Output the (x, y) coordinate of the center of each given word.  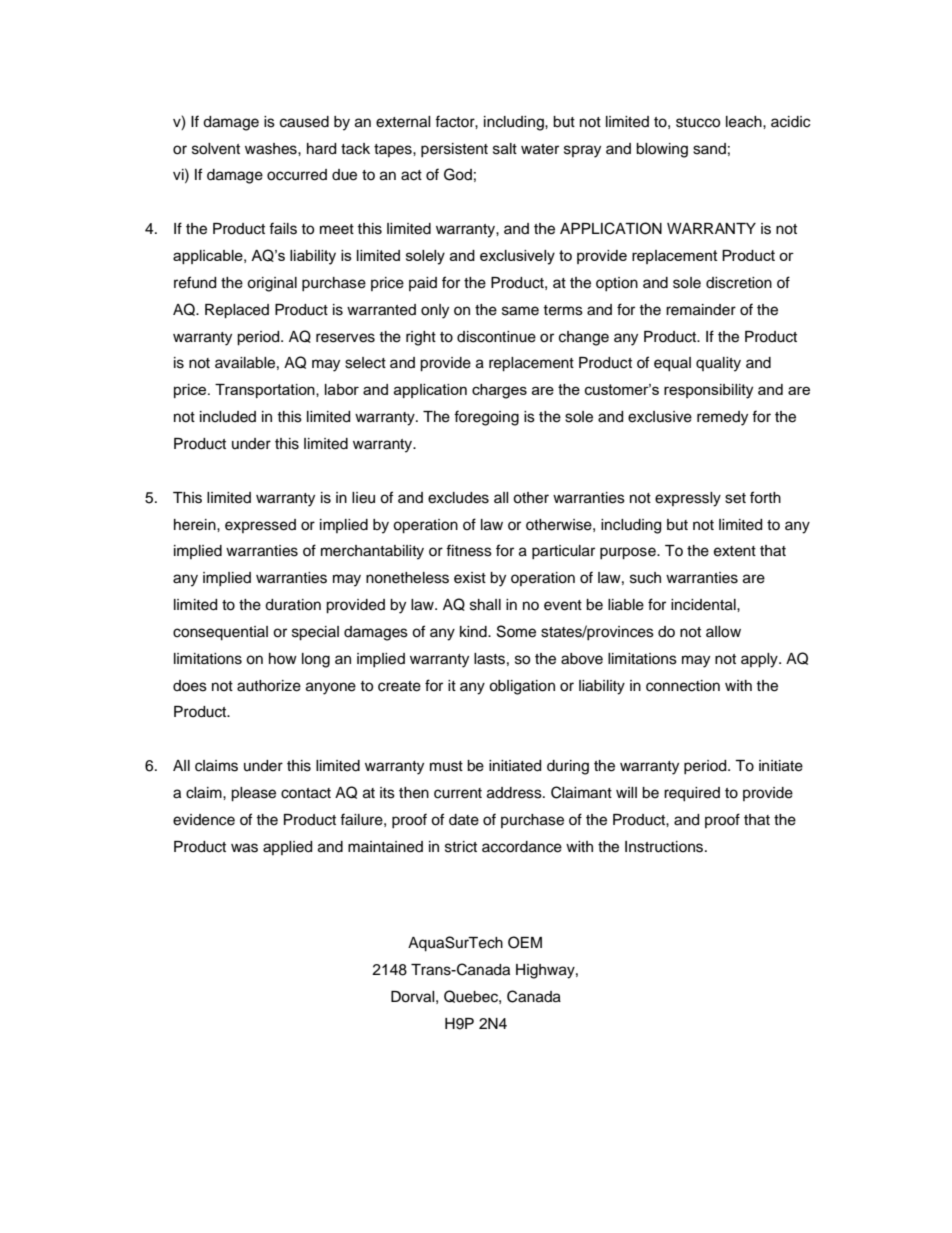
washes (272, 149)
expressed (260, 526)
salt (505, 149)
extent (735, 551)
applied (287, 848)
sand (709, 149)
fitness (469, 550)
